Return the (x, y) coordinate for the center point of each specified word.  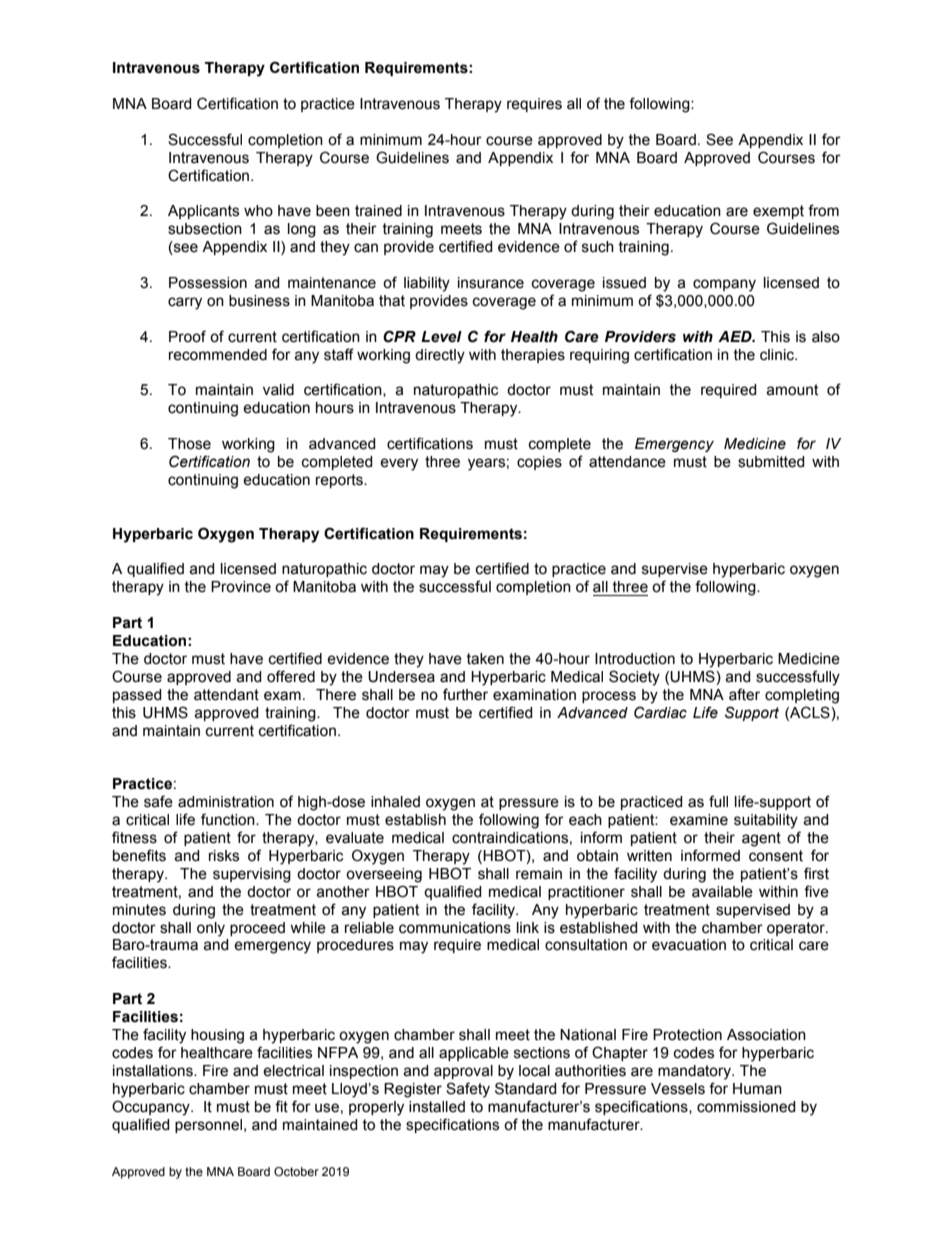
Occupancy (152, 1108)
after (744, 694)
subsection (205, 229)
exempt (778, 212)
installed (437, 1107)
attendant (226, 695)
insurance (491, 283)
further (465, 694)
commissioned (746, 1107)
